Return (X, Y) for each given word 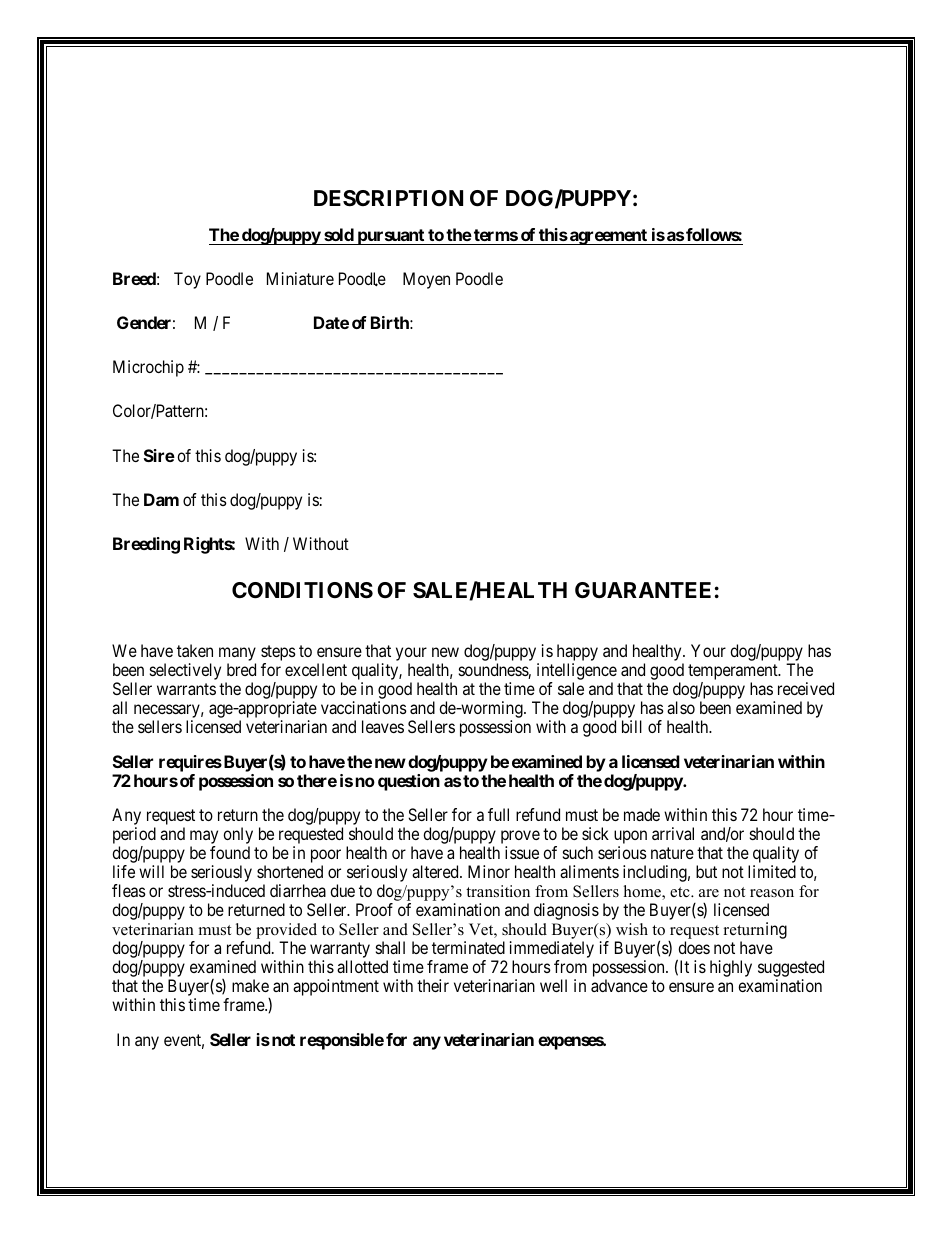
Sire (159, 455)
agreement (608, 237)
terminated (468, 947)
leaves (383, 726)
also (681, 707)
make (250, 985)
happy (577, 654)
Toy (187, 280)
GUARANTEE (643, 590)
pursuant (390, 237)
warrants (186, 689)
